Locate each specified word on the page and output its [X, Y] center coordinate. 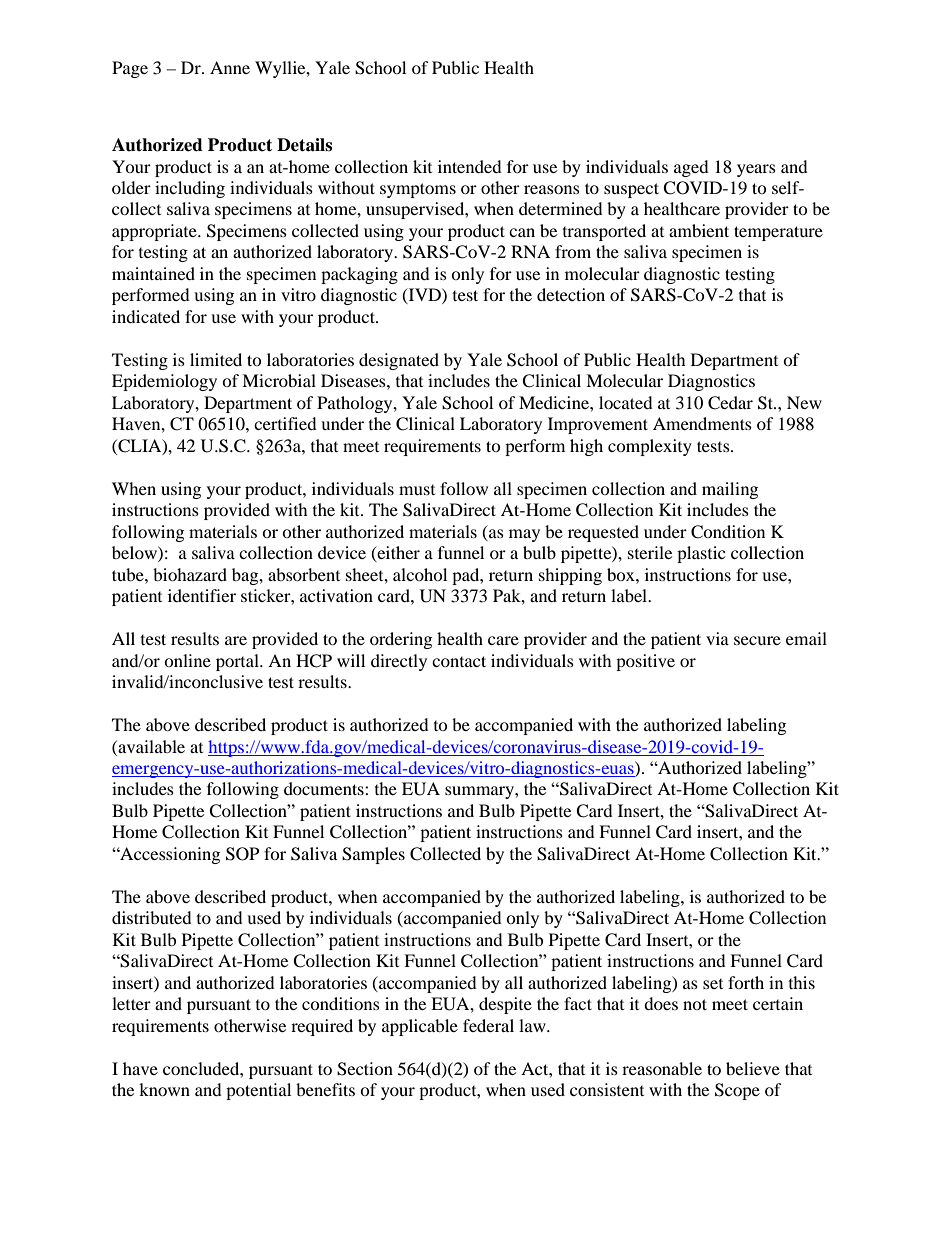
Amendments [702, 423]
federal [488, 1025]
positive [645, 662]
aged [691, 168]
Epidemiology [164, 382]
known [164, 1089]
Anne [230, 67]
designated [399, 361]
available [150, 746]
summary [480, 792]
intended [470, 166]
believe [753, 1068]
